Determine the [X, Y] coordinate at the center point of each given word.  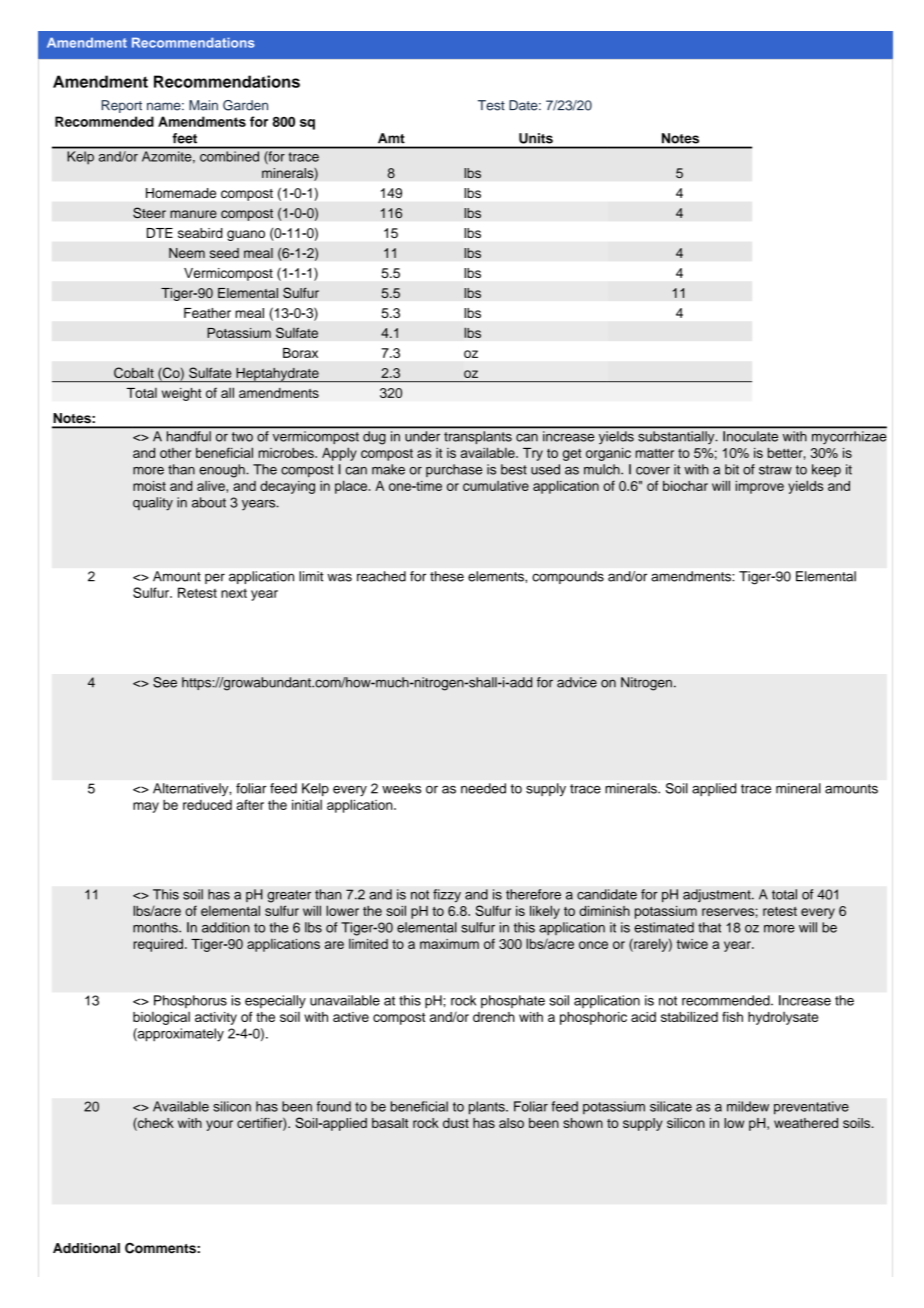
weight [182, 394]
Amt [391, 138]
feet [185, 138]
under [422, 436]
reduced [207, 805]
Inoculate [750, 436]
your [219, 1125]
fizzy [447, 896]
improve [760, 487]
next [234, 593]
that [709, 927]
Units [536, 138]
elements [497, 576]
